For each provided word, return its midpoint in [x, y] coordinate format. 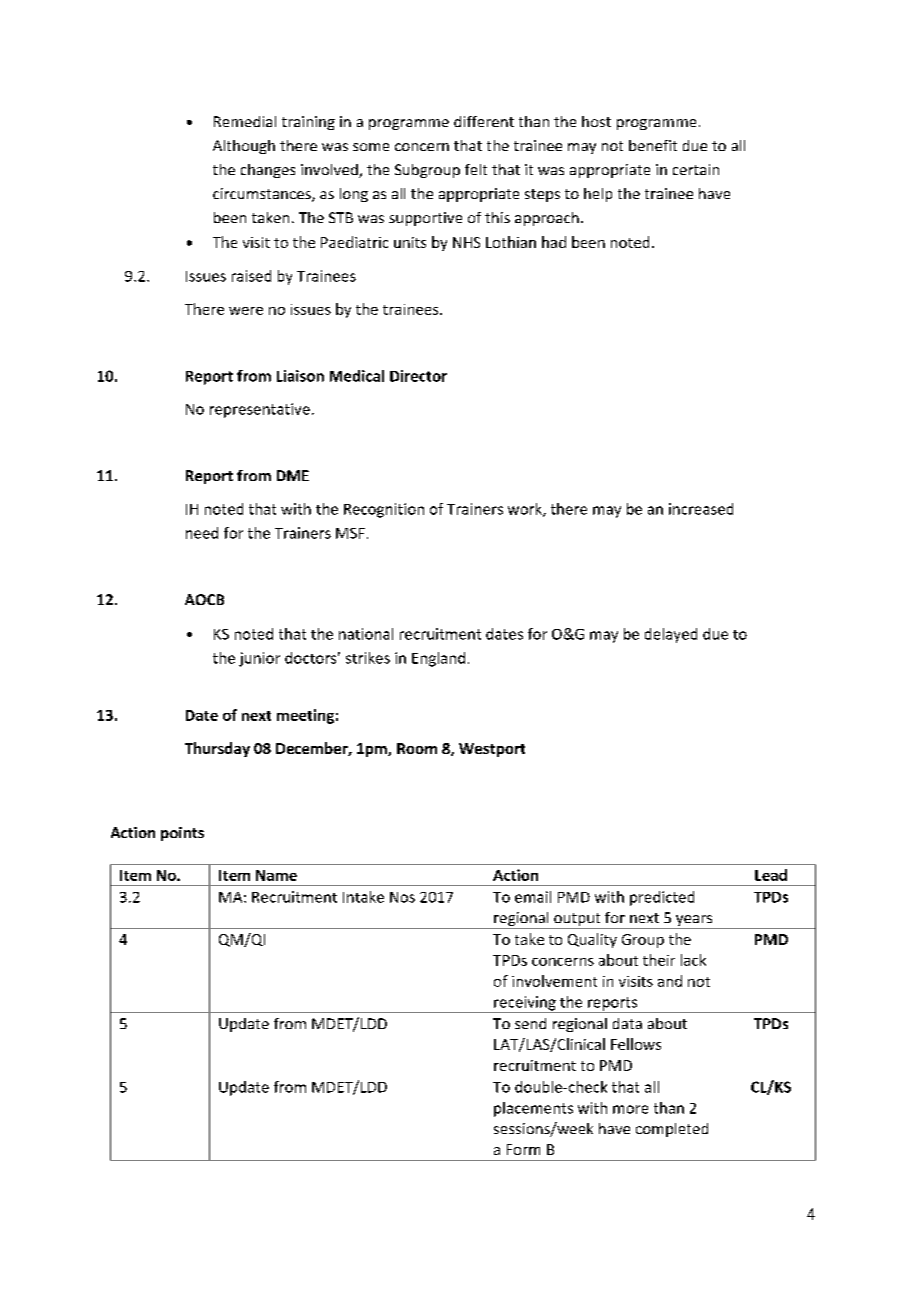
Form [523, 1149]
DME [293, 475]
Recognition [384, 510]
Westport [492, 750]
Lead [771, 875]
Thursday [217, 749]
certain [696, 169]
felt [476, 169]
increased [701, 509]
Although [244, 147]
